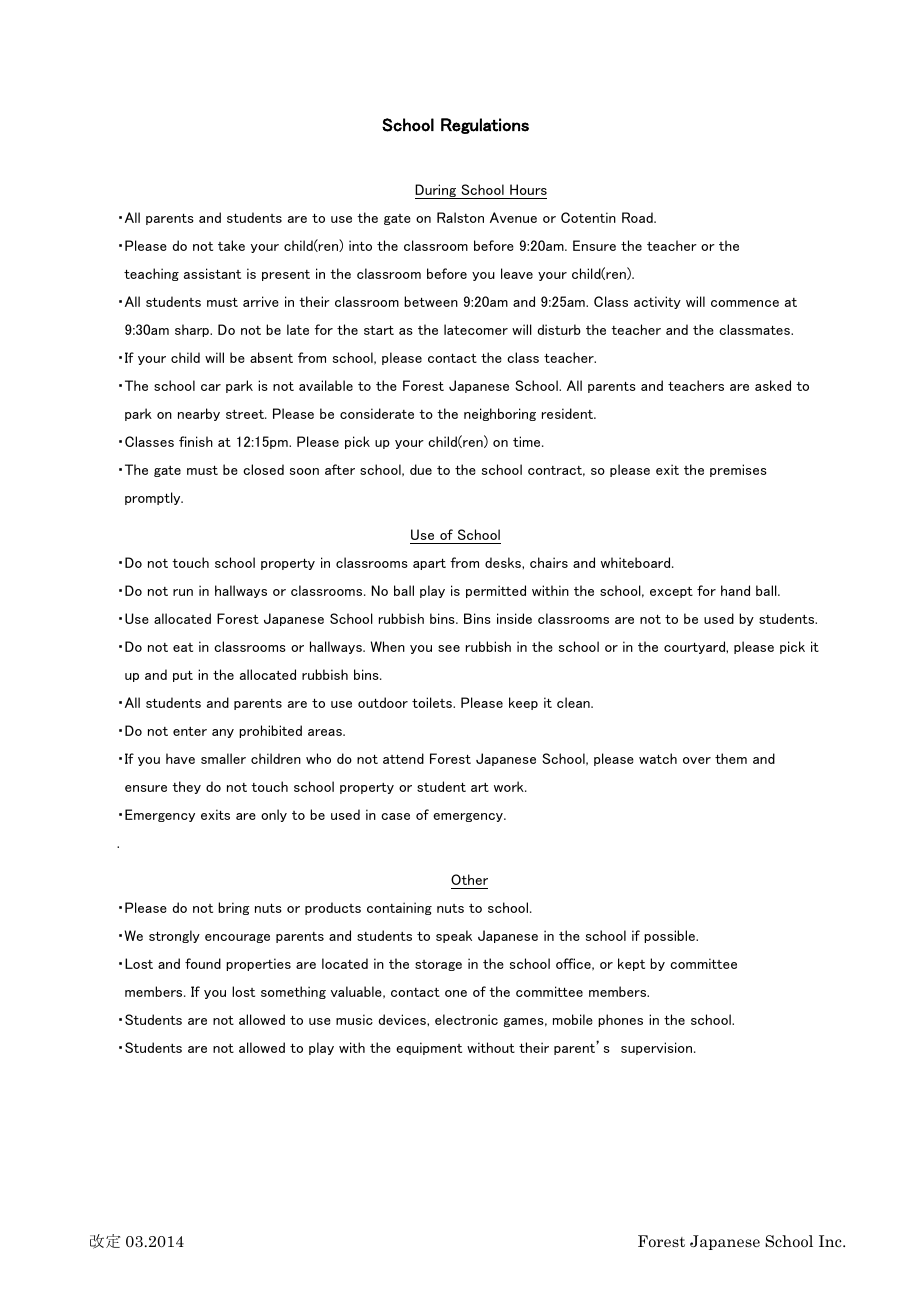  I want to click on take, so click(231, 245).
